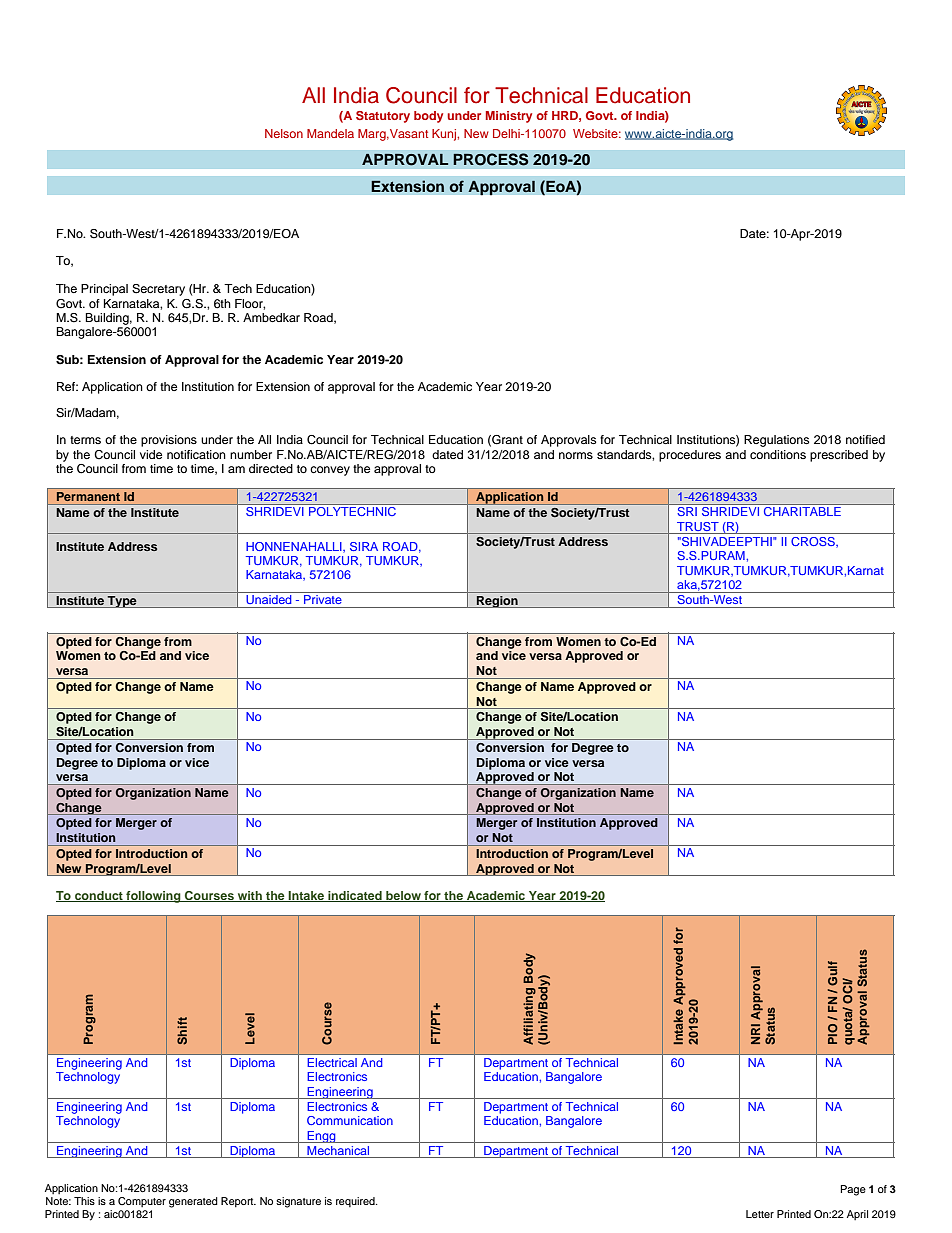 The height and width of the page is (1233, 952). What do you see at coordinates (509, 117) in the page?
I see `Ministry` at bounding box center [509, 117].
